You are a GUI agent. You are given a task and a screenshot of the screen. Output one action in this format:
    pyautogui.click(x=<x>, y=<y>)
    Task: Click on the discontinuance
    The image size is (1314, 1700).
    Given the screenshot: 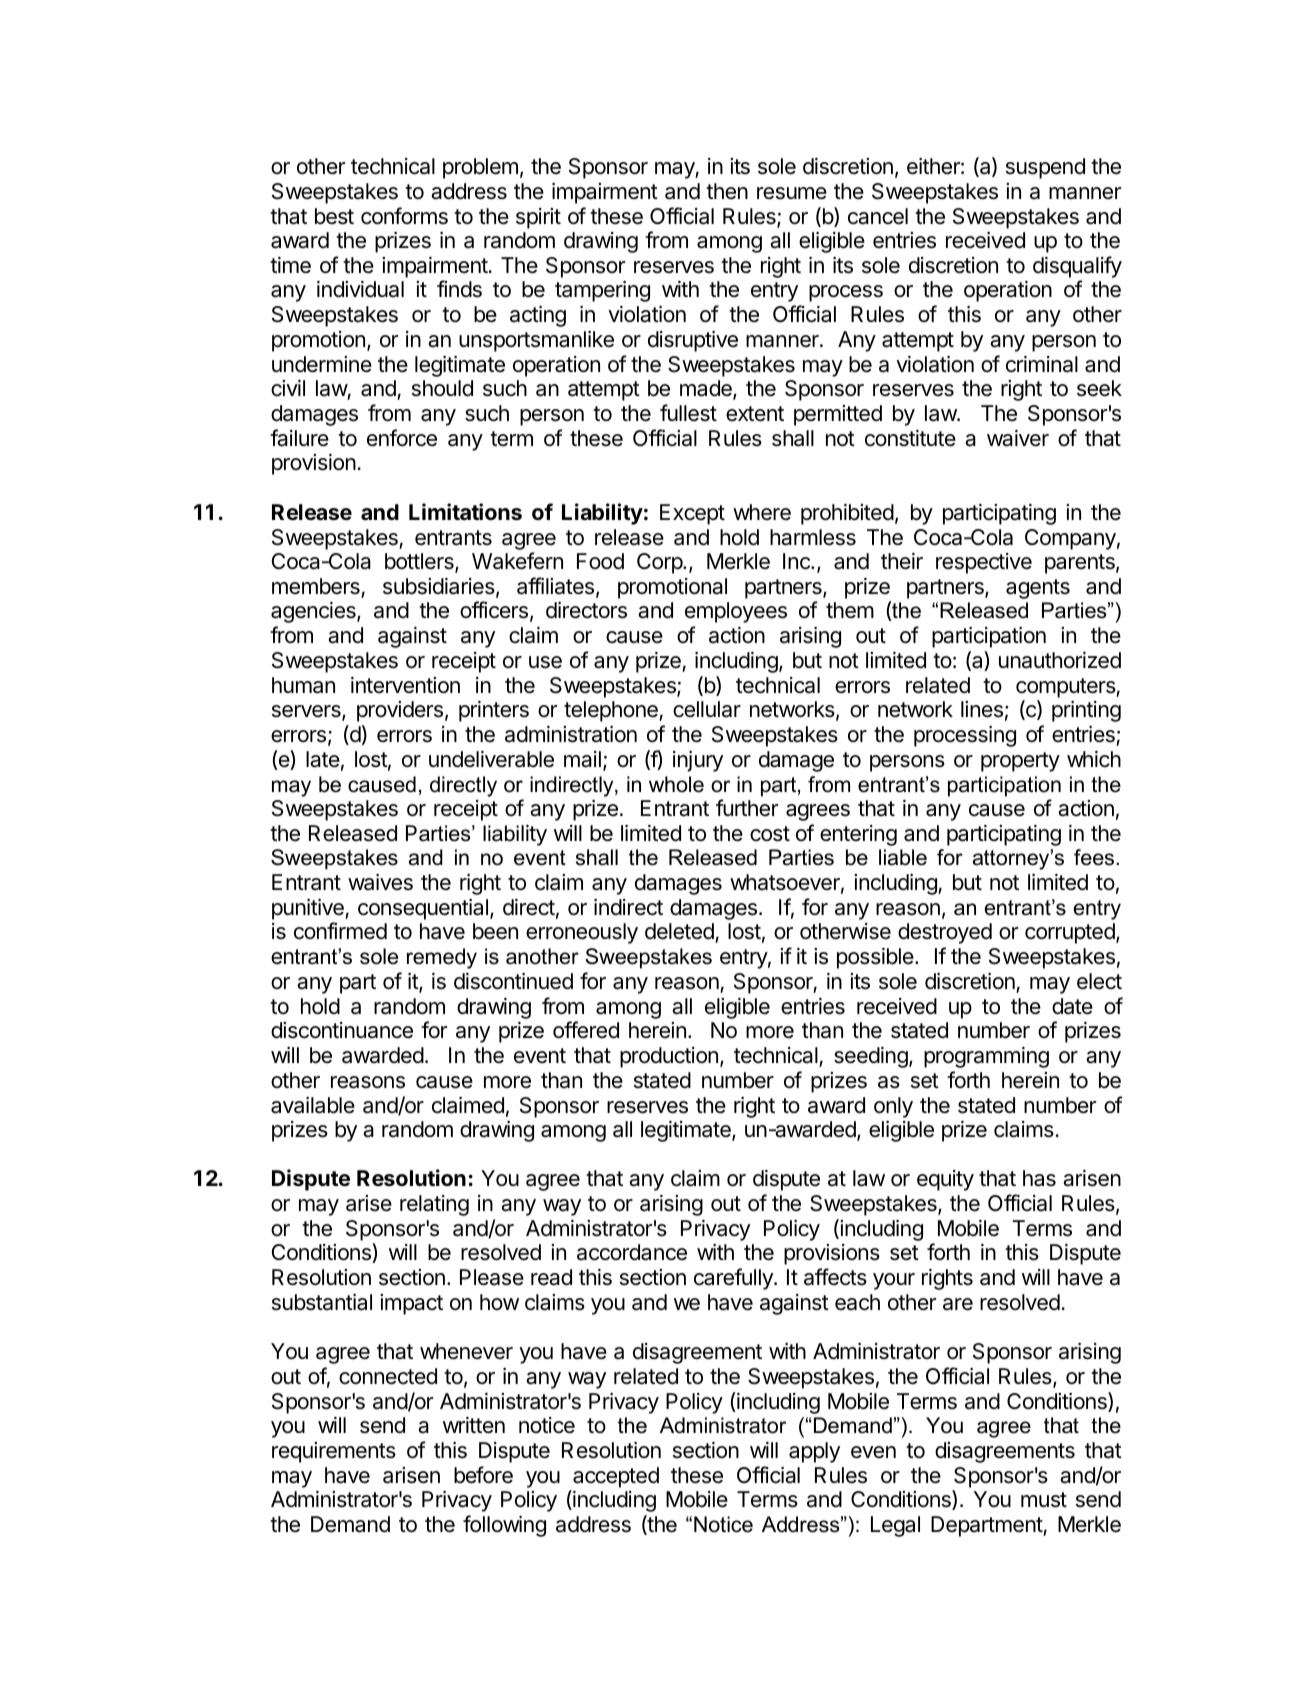 What is the action you would take?
    pyautogui.click(x=342, y=1030)
